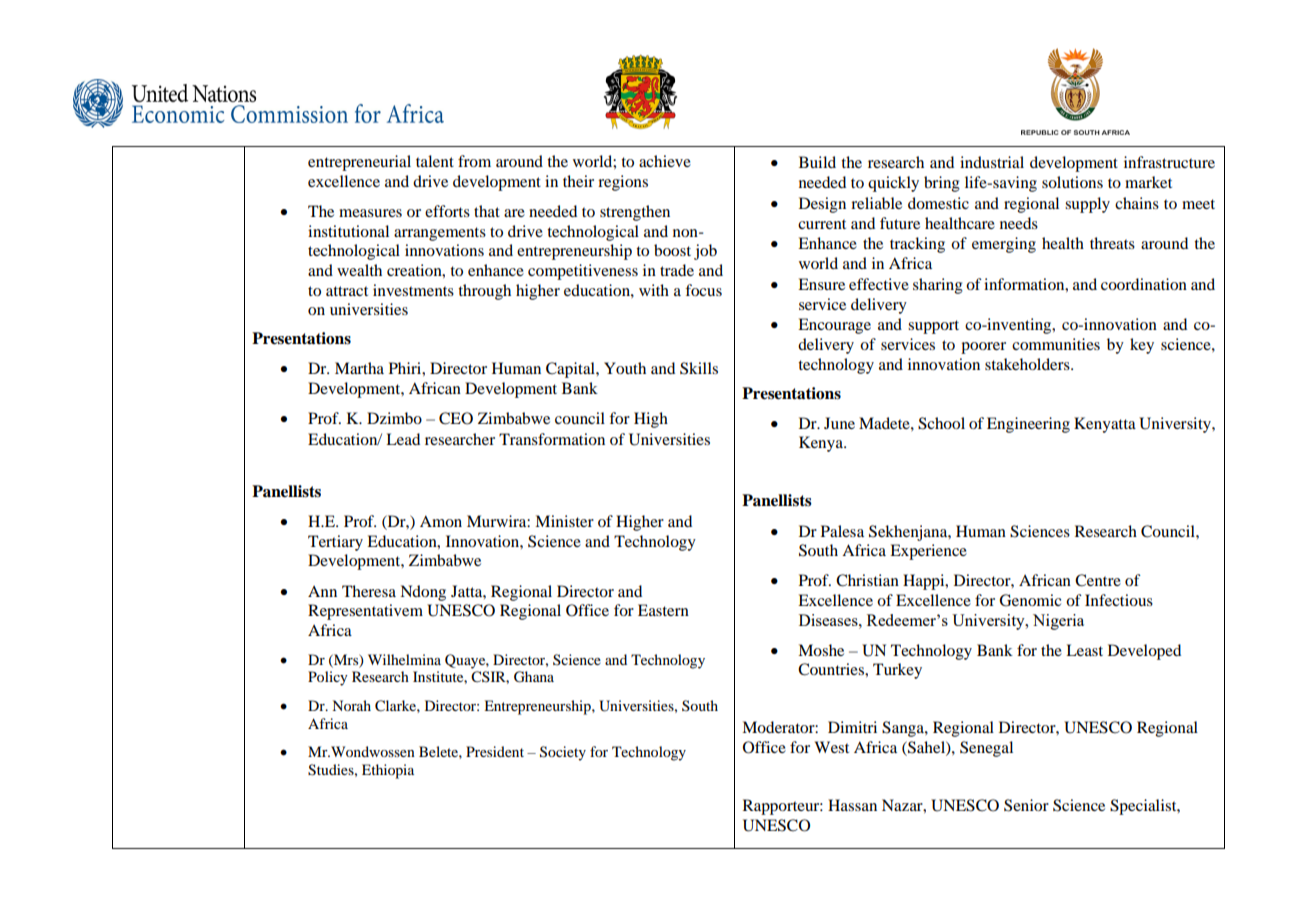 Image resolution: width=1308 pixels, height=924 pixels. I want to click on Centre, so click(1098, 580).
